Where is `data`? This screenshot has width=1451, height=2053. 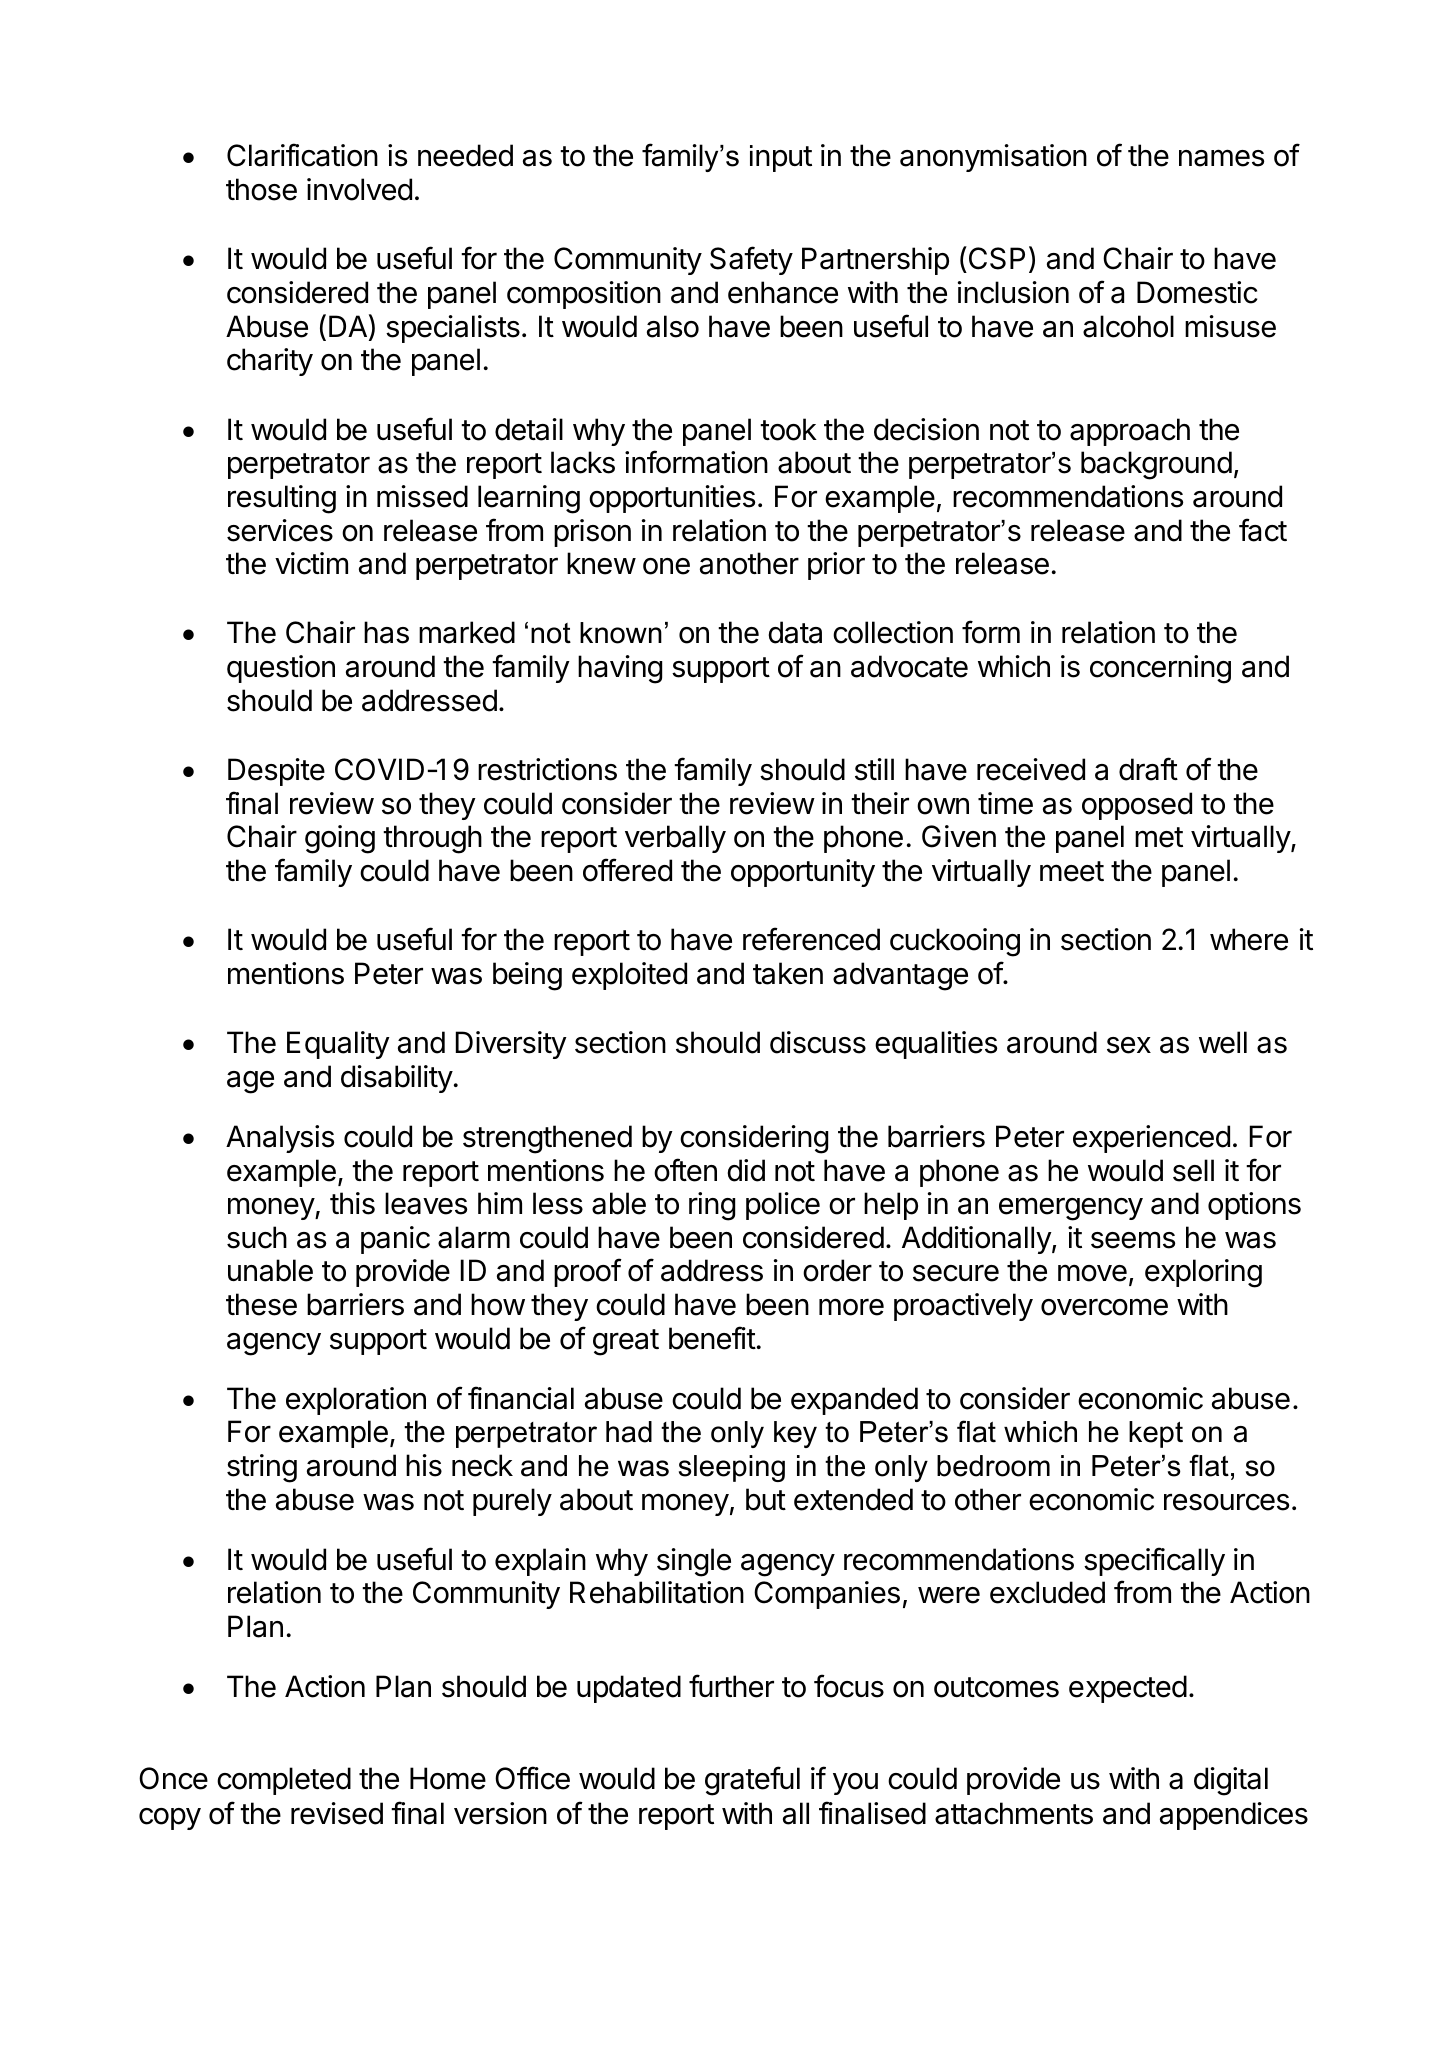 data is located at coordinates (795, 632).
